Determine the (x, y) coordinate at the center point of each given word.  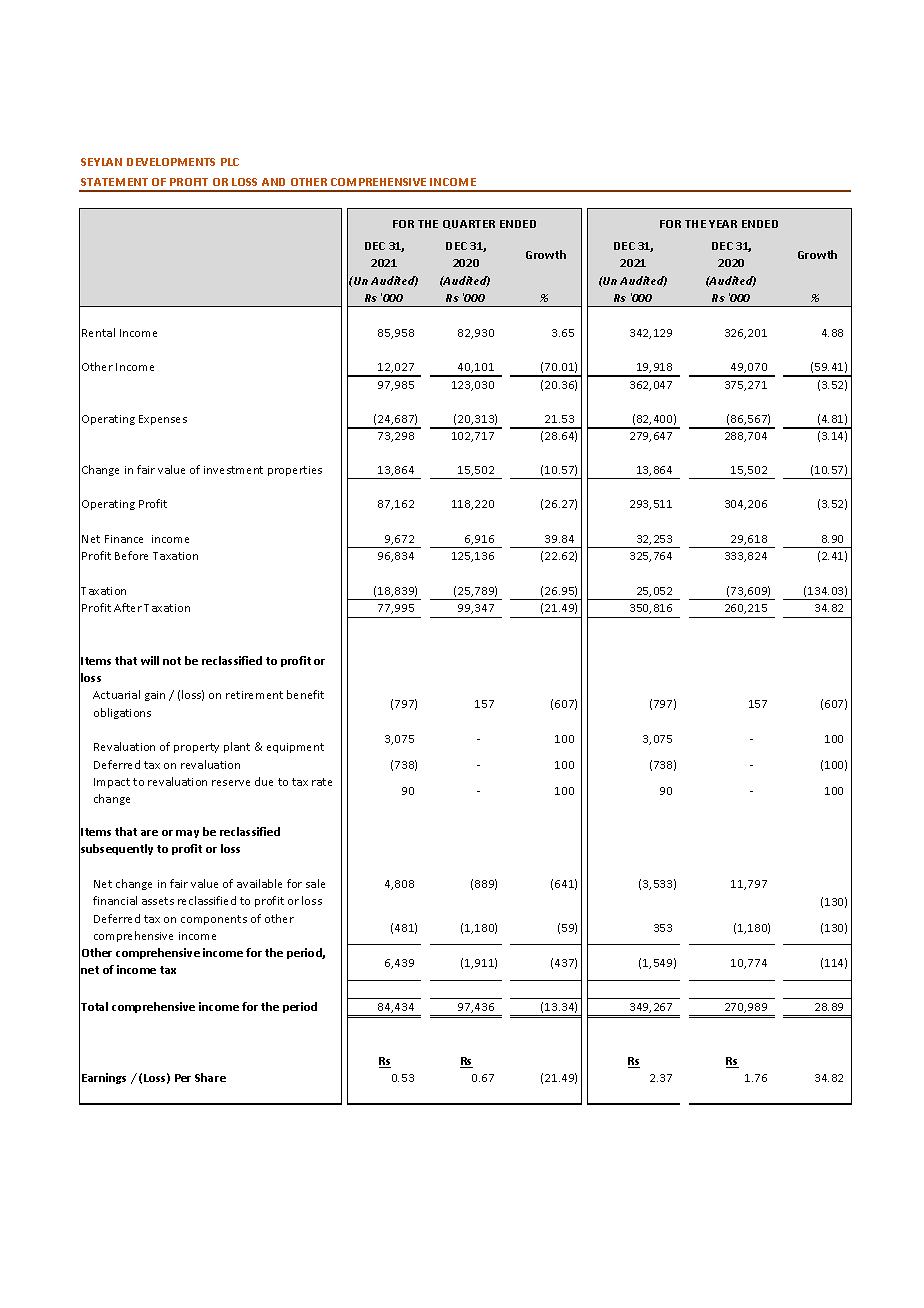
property (196, 748)
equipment (295, 748)
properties (295, 471)
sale (315, 883)
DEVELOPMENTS (171, 162)
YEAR (723, 224)
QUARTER (469, 224)
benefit (305, 694)
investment (233, 470)
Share (210, 1077)
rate (322, 782)
